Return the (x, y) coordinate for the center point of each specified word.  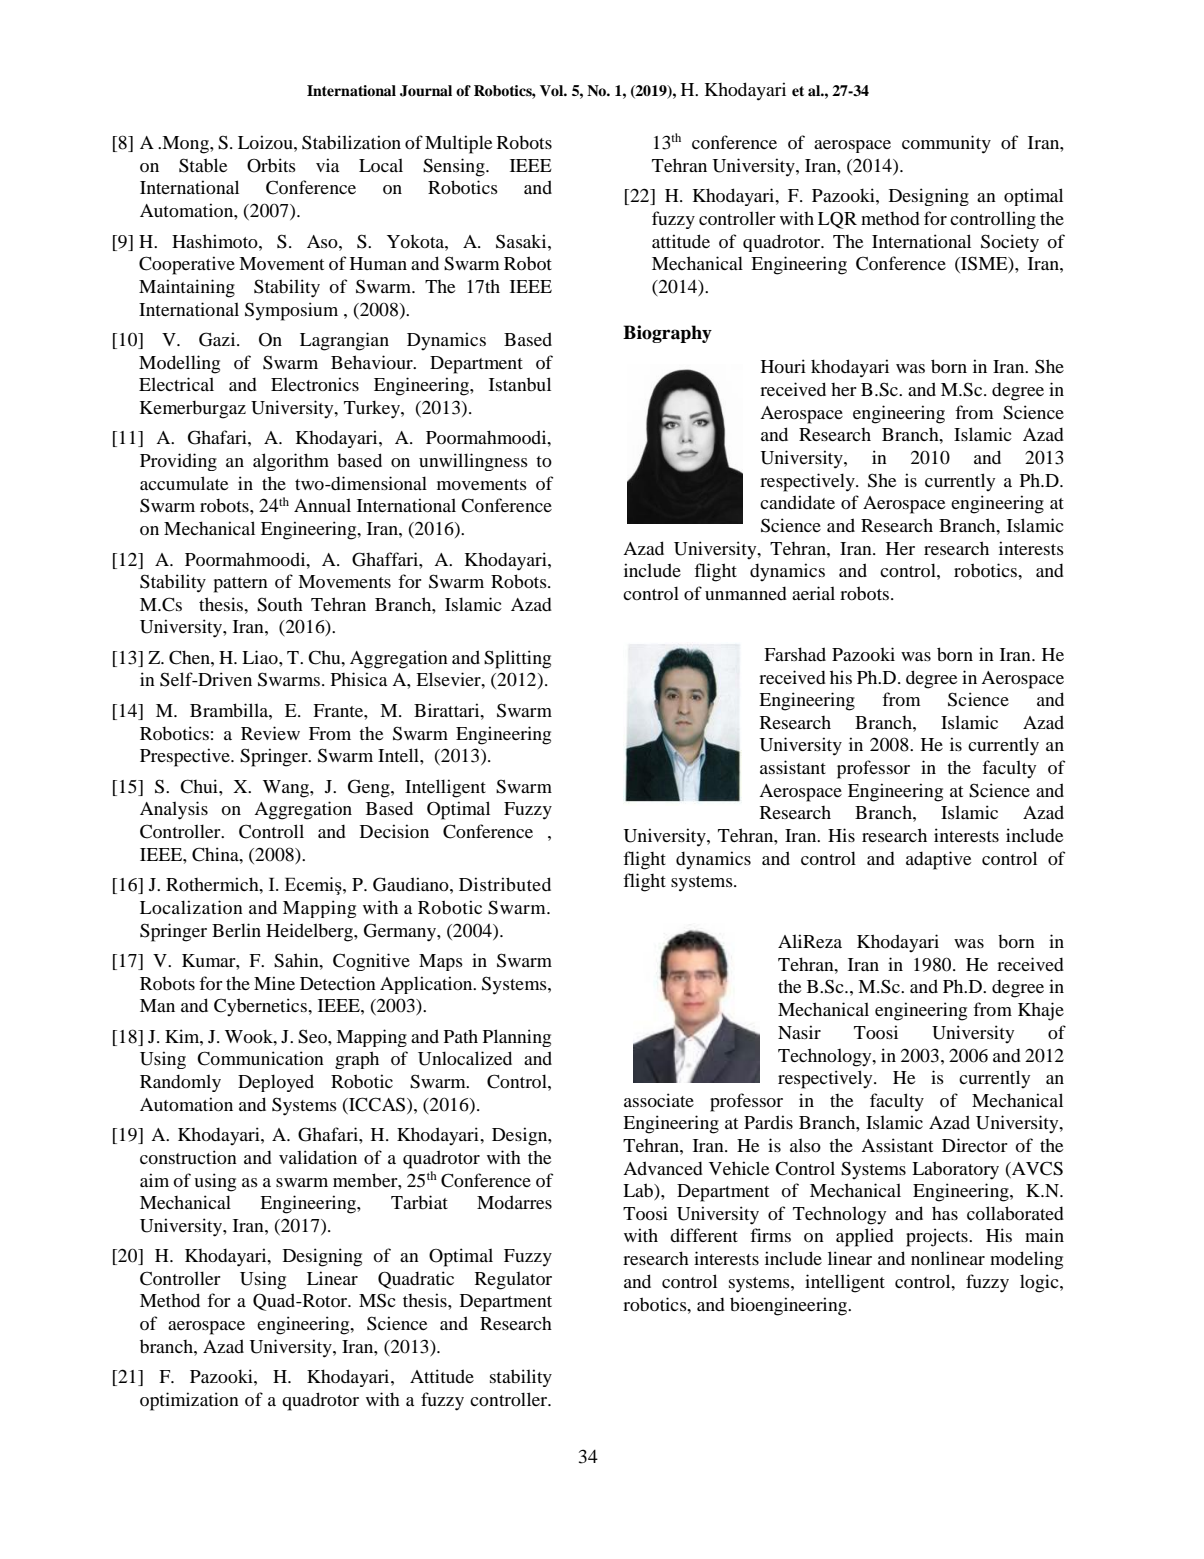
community (946, 144)
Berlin (236, 930)
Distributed (505, 884)
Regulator (513, 1280)
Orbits (271, 165)
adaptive (938, 860)
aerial (813, 593)
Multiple (458, 144)
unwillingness (473, 462)
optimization (189, 1401)
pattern (241, 585)
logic (1040, 1283)
